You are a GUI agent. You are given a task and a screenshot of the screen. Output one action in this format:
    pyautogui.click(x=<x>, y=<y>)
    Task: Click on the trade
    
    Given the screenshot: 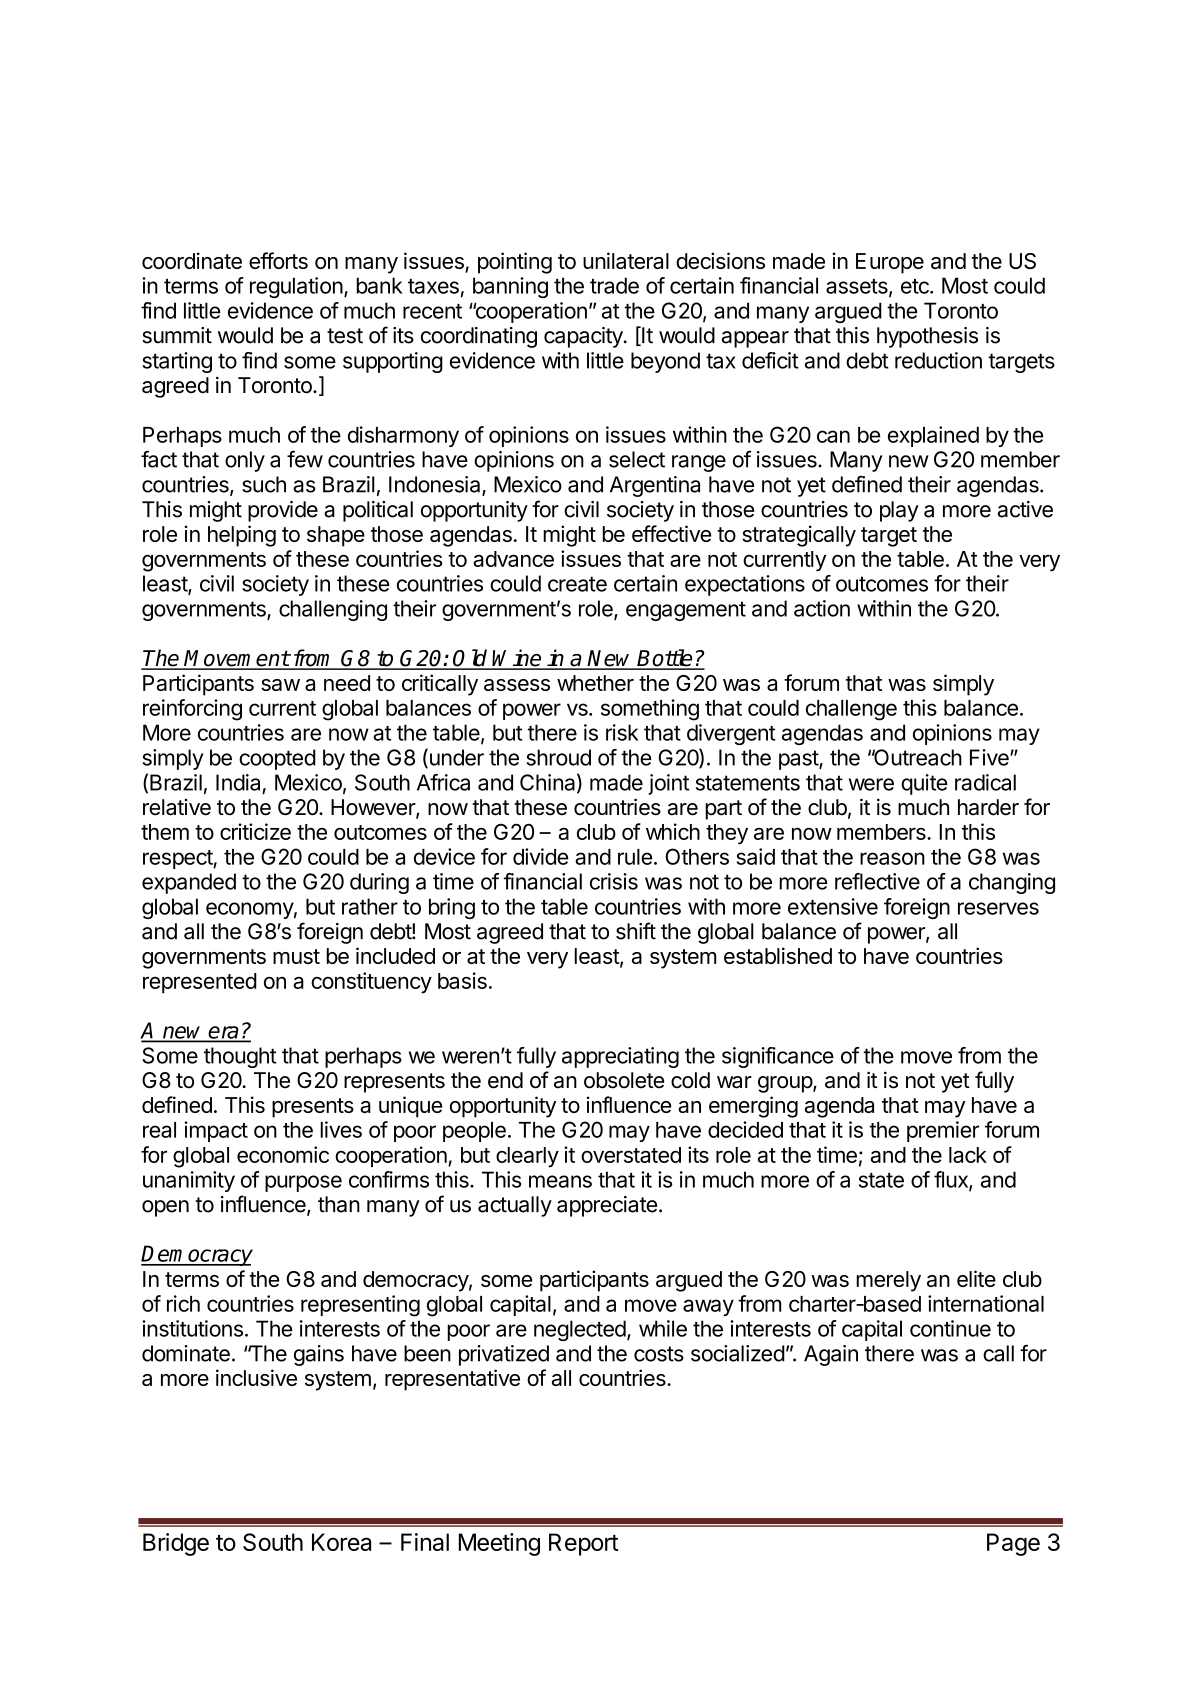 What is the action you would take?
    pyautogui.click(x=614, y=285)
